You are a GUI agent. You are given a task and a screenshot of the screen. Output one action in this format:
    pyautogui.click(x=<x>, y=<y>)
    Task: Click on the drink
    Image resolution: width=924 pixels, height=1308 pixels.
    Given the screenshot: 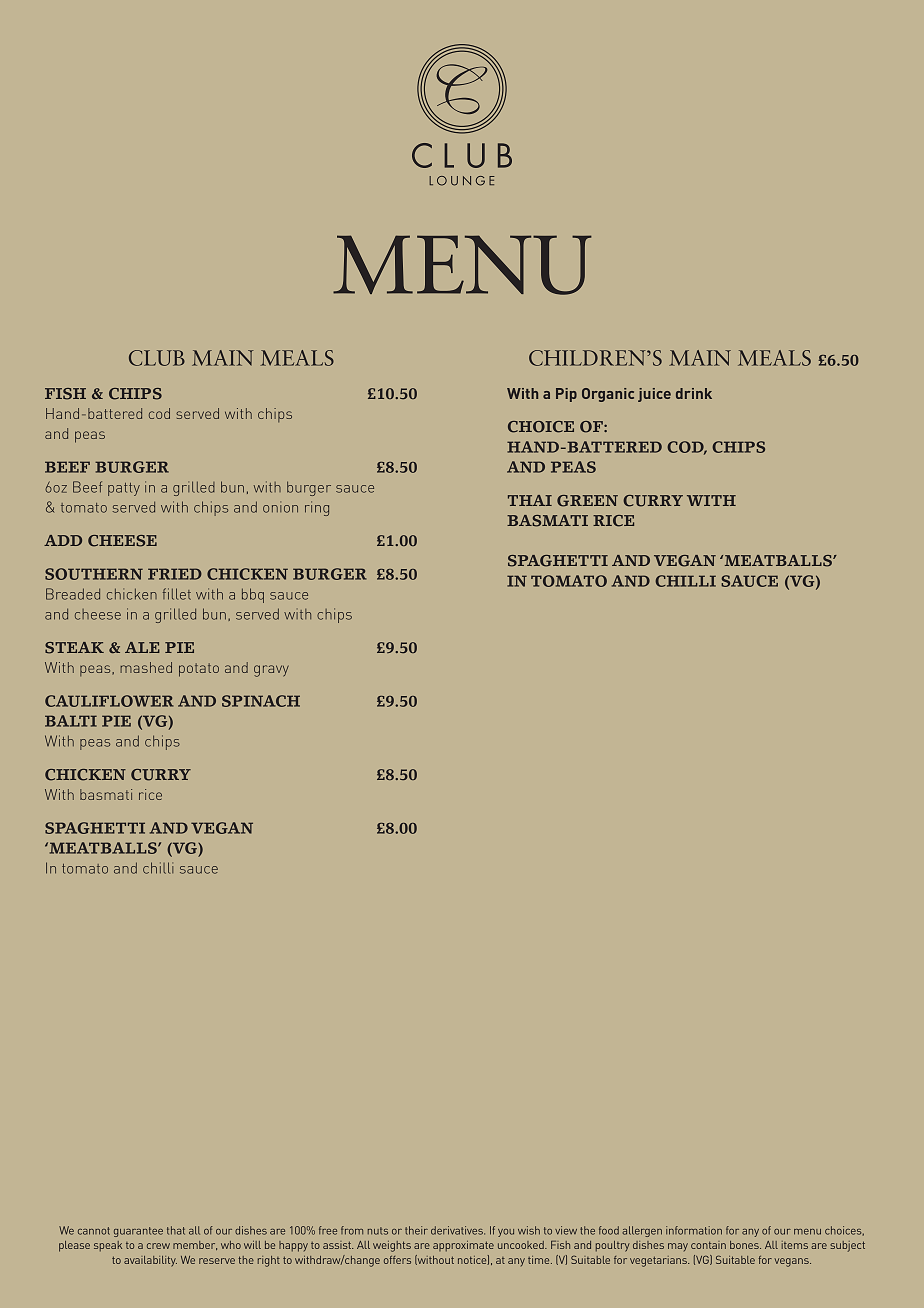 What is the action you would take?
    pyautogui.click(x=694, y=393)
